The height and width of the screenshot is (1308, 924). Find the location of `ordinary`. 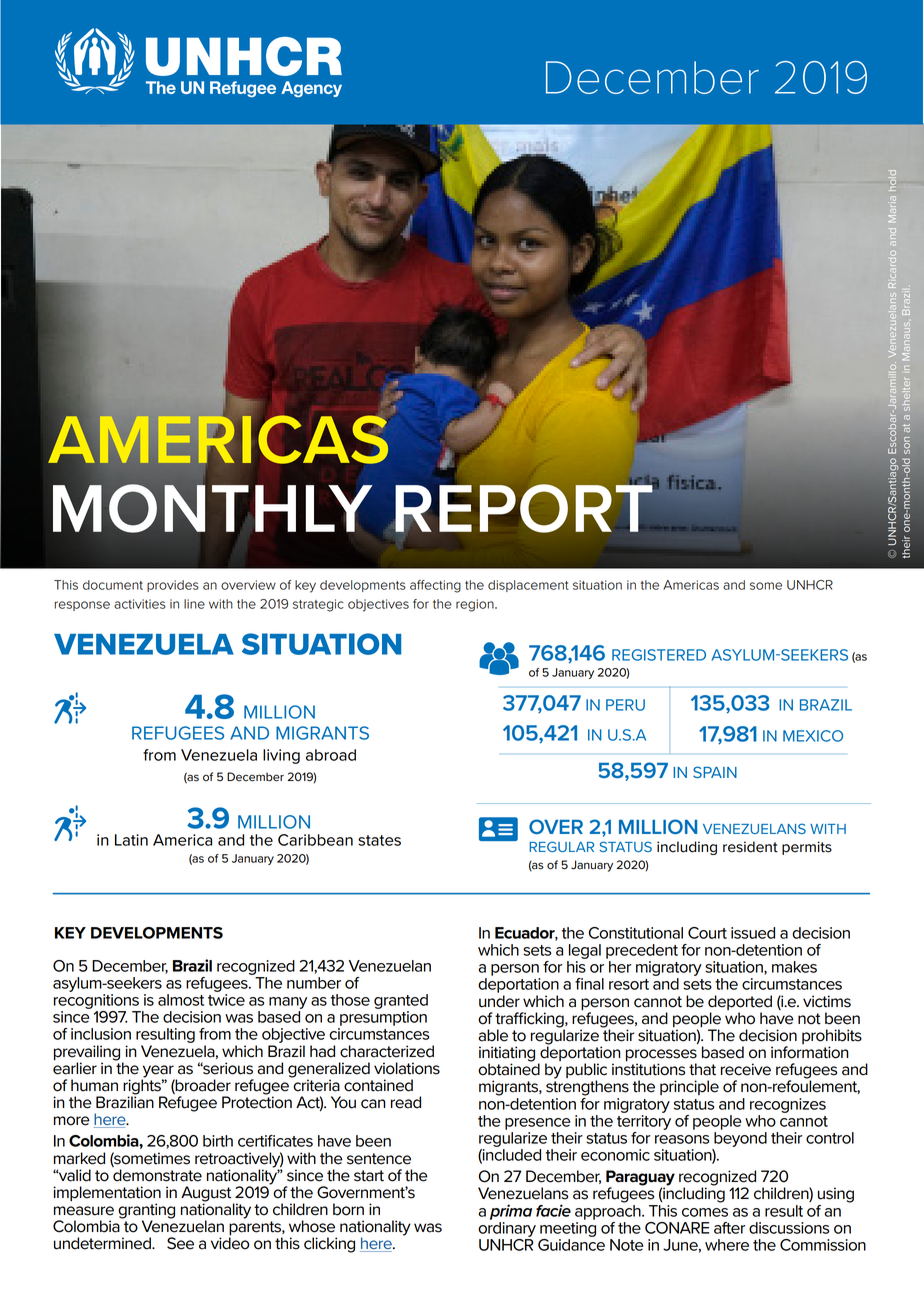

ordinary is located at coordinates (507, 1228).
